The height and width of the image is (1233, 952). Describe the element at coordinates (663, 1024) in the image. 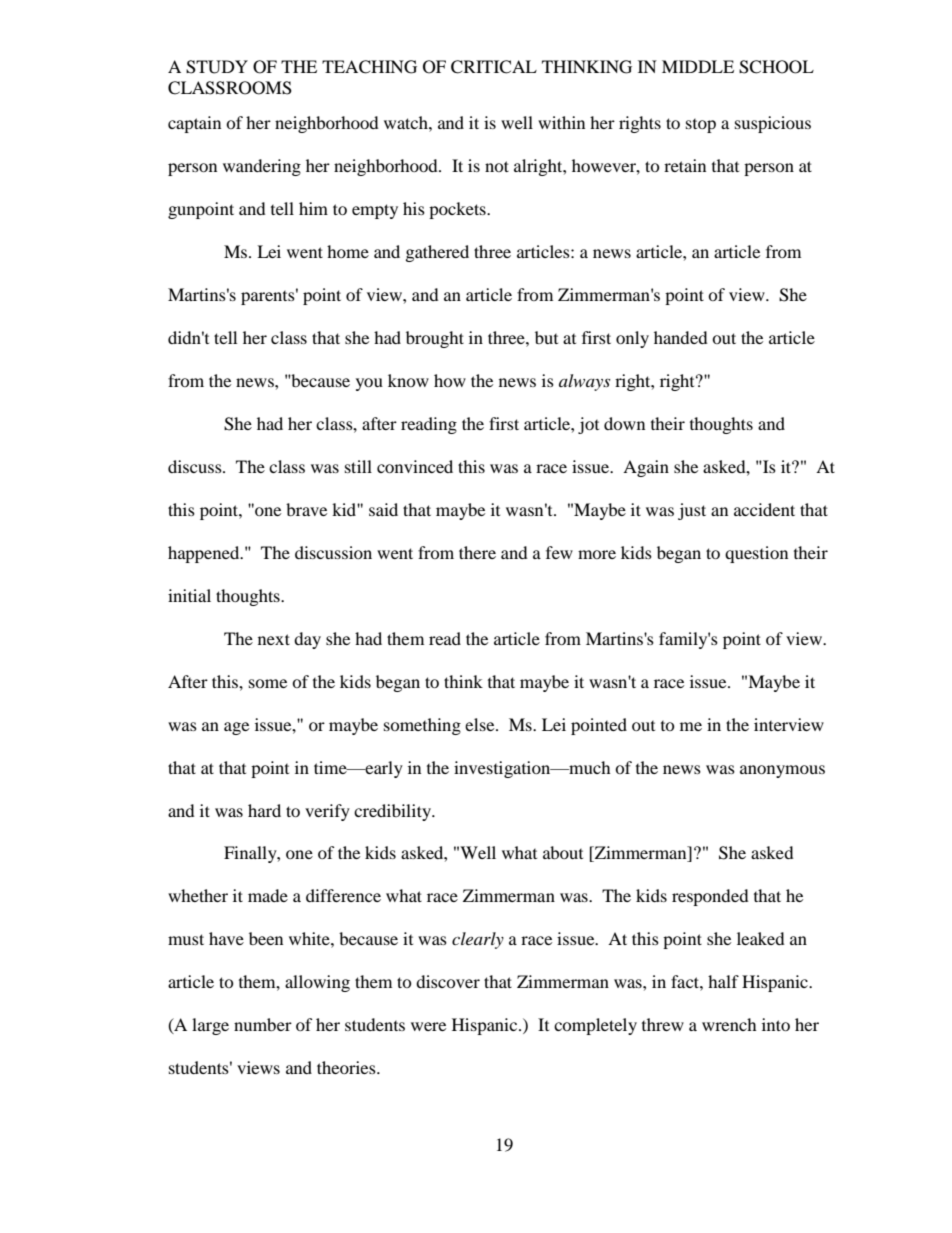

I see `threw` at that location.
